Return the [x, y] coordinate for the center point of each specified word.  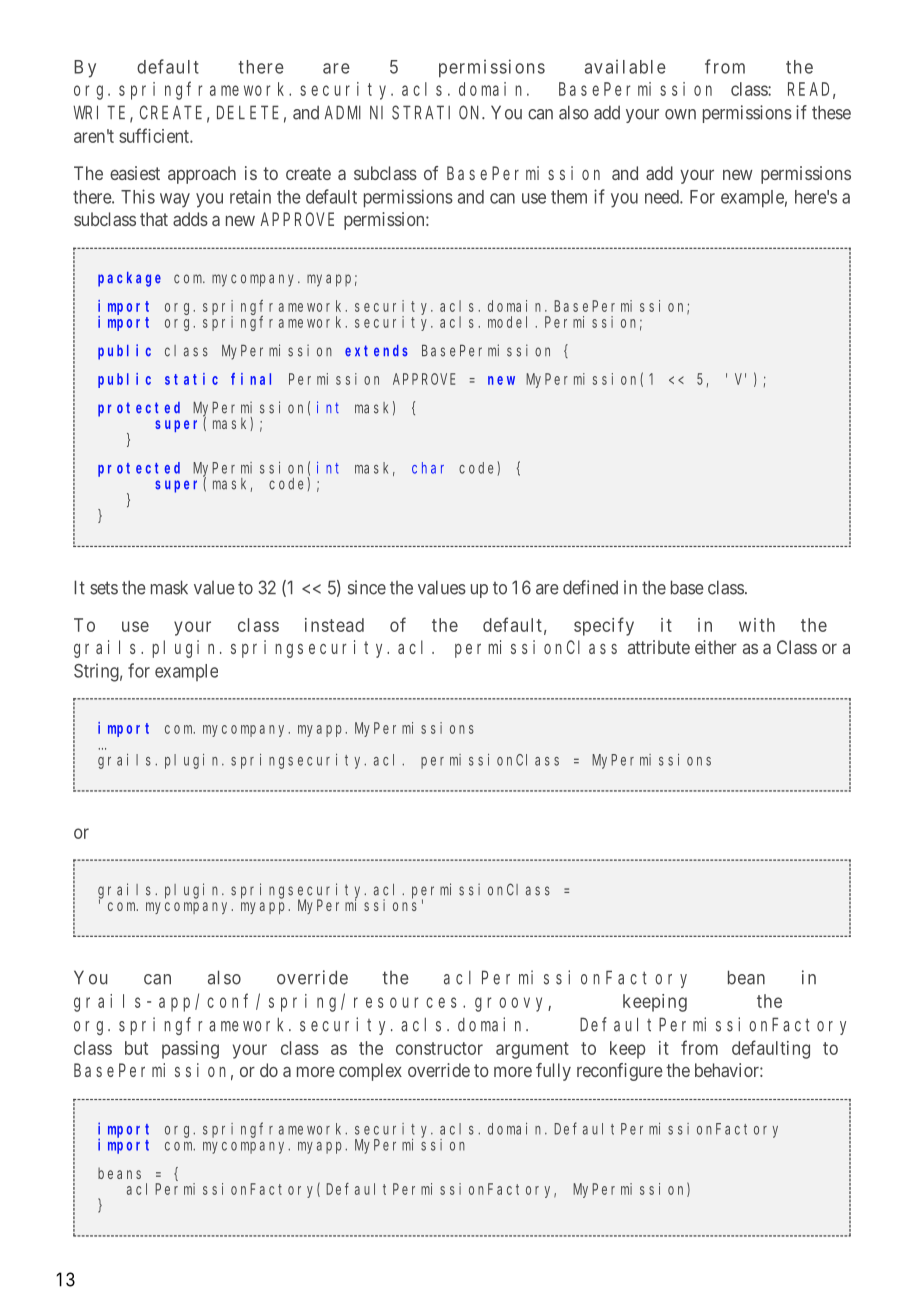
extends [376, 351]
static [191, 379]
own [680, 114]
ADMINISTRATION [404, 113]
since [367, 587]
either [716, 647]
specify [604, 626]
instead [334, 625]
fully [553, 1072]
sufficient [155, 135]
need [663, 197]
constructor [439, 1048]
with [757, 625]
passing [190, 1050]
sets [104, 588]
